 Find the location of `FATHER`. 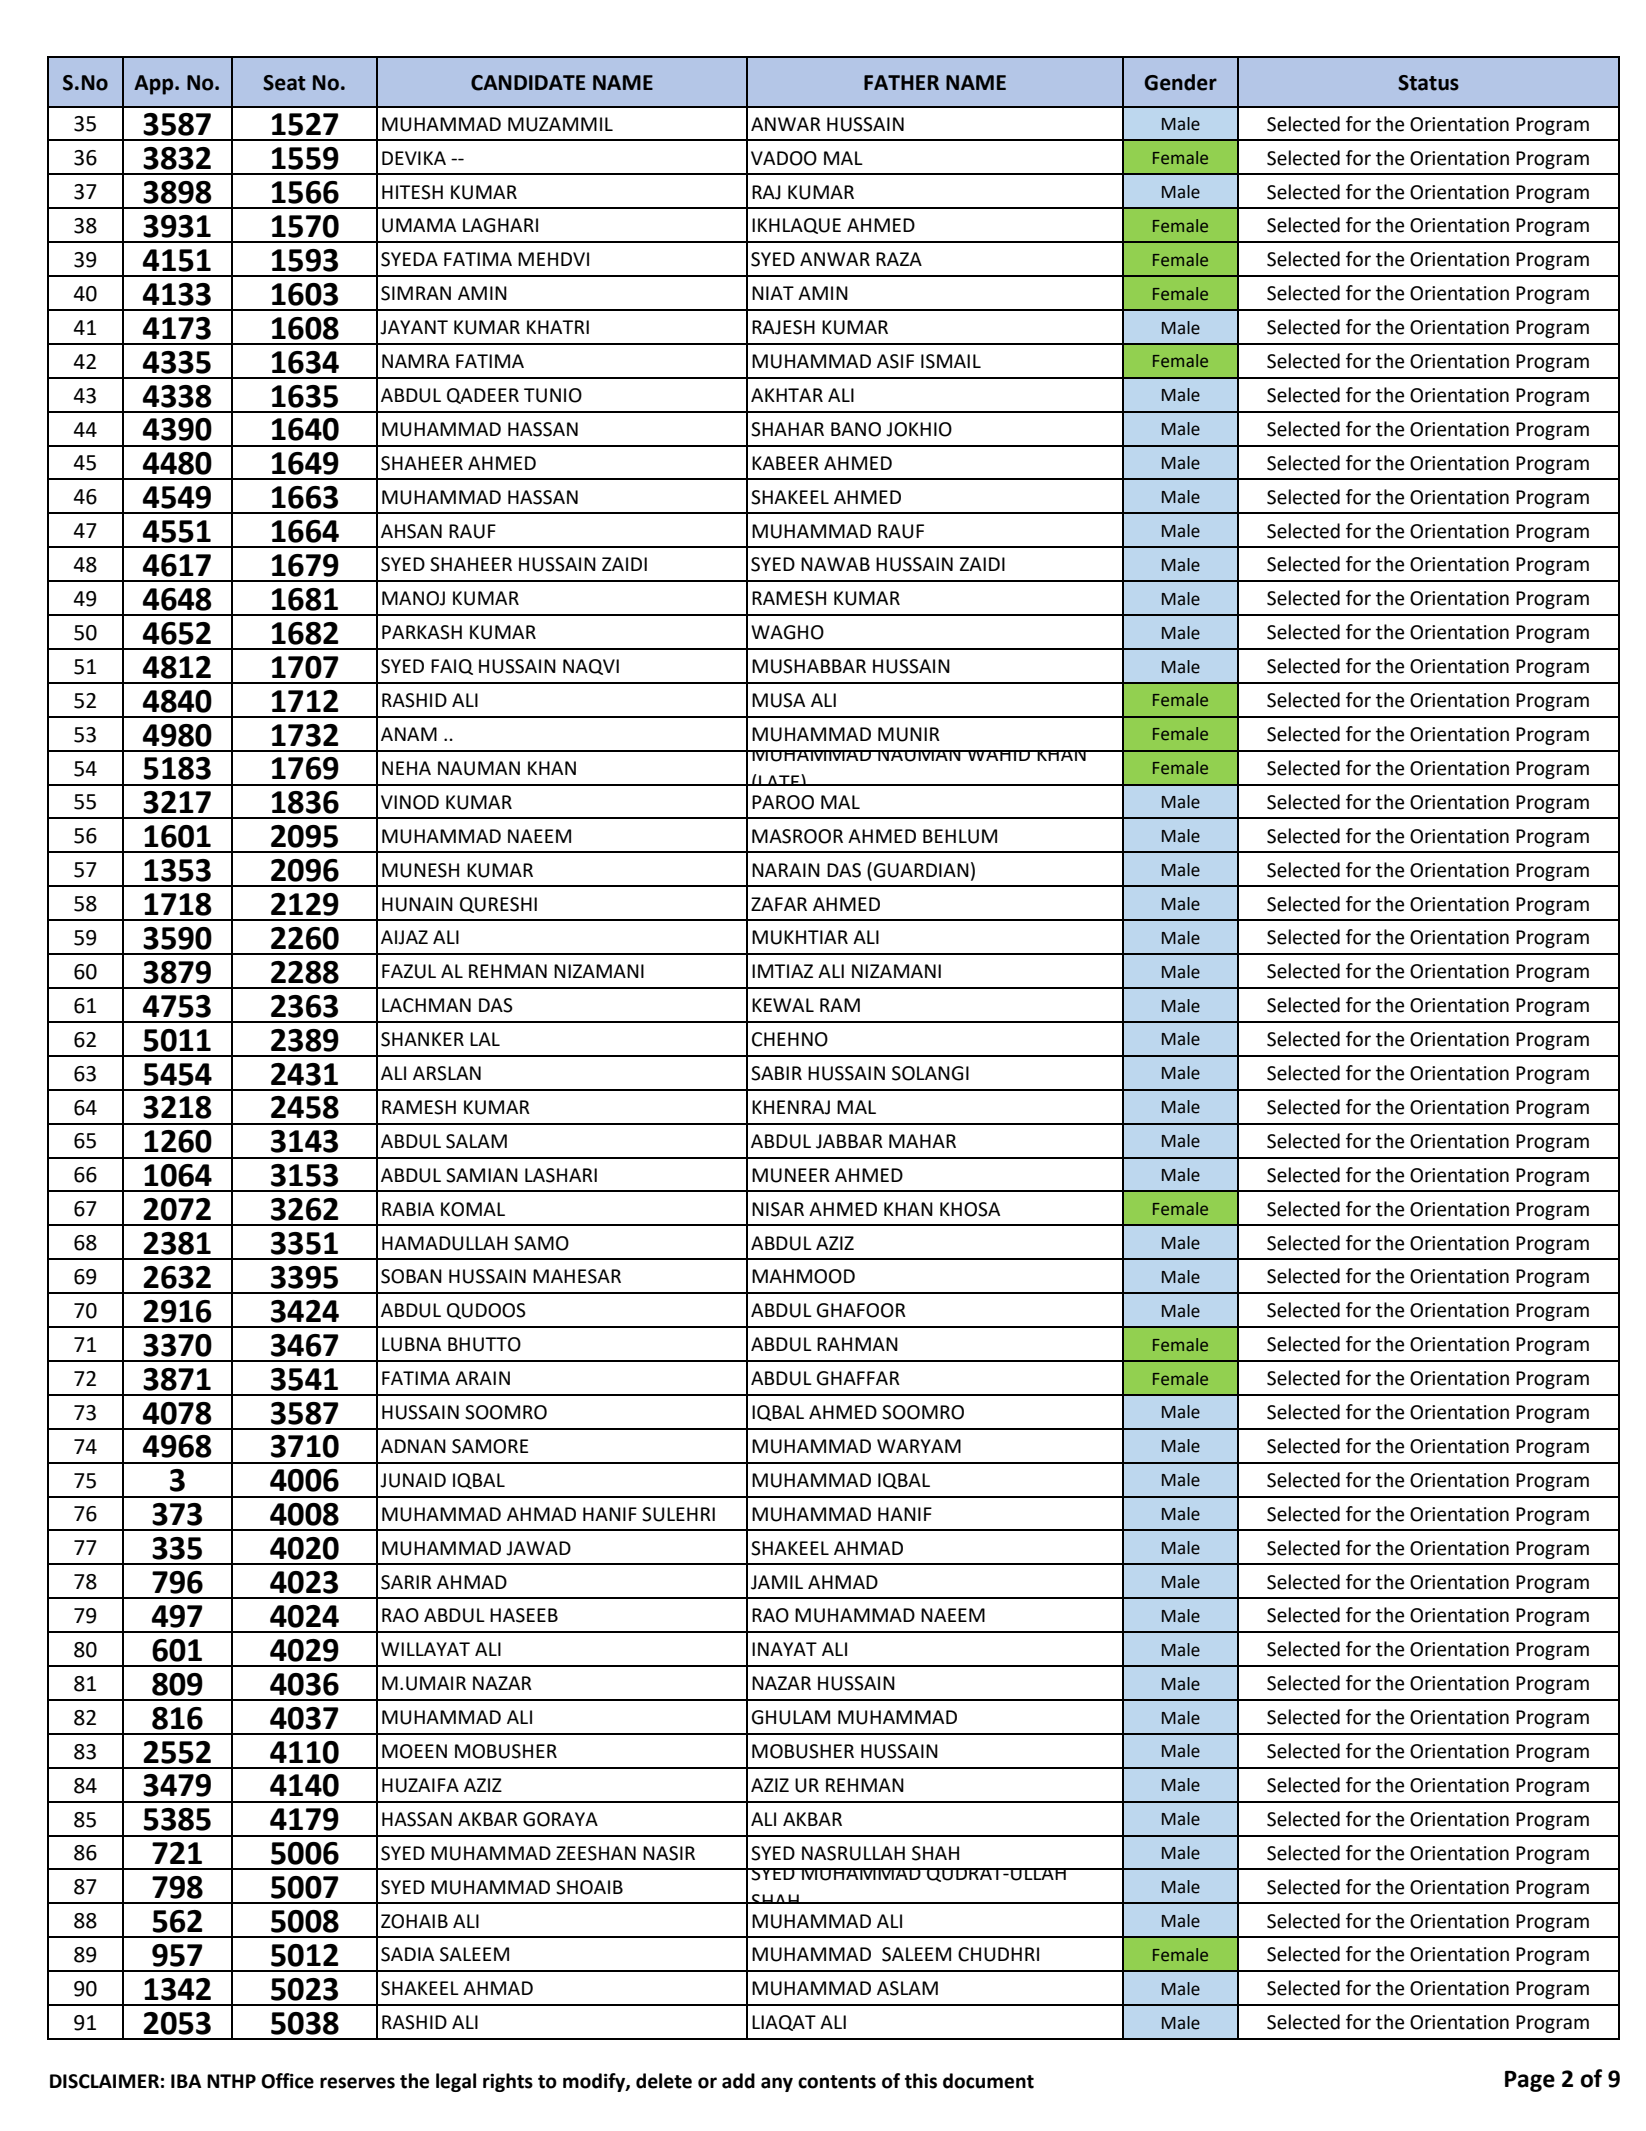

FATHER is located at coordinates (901, 82).
